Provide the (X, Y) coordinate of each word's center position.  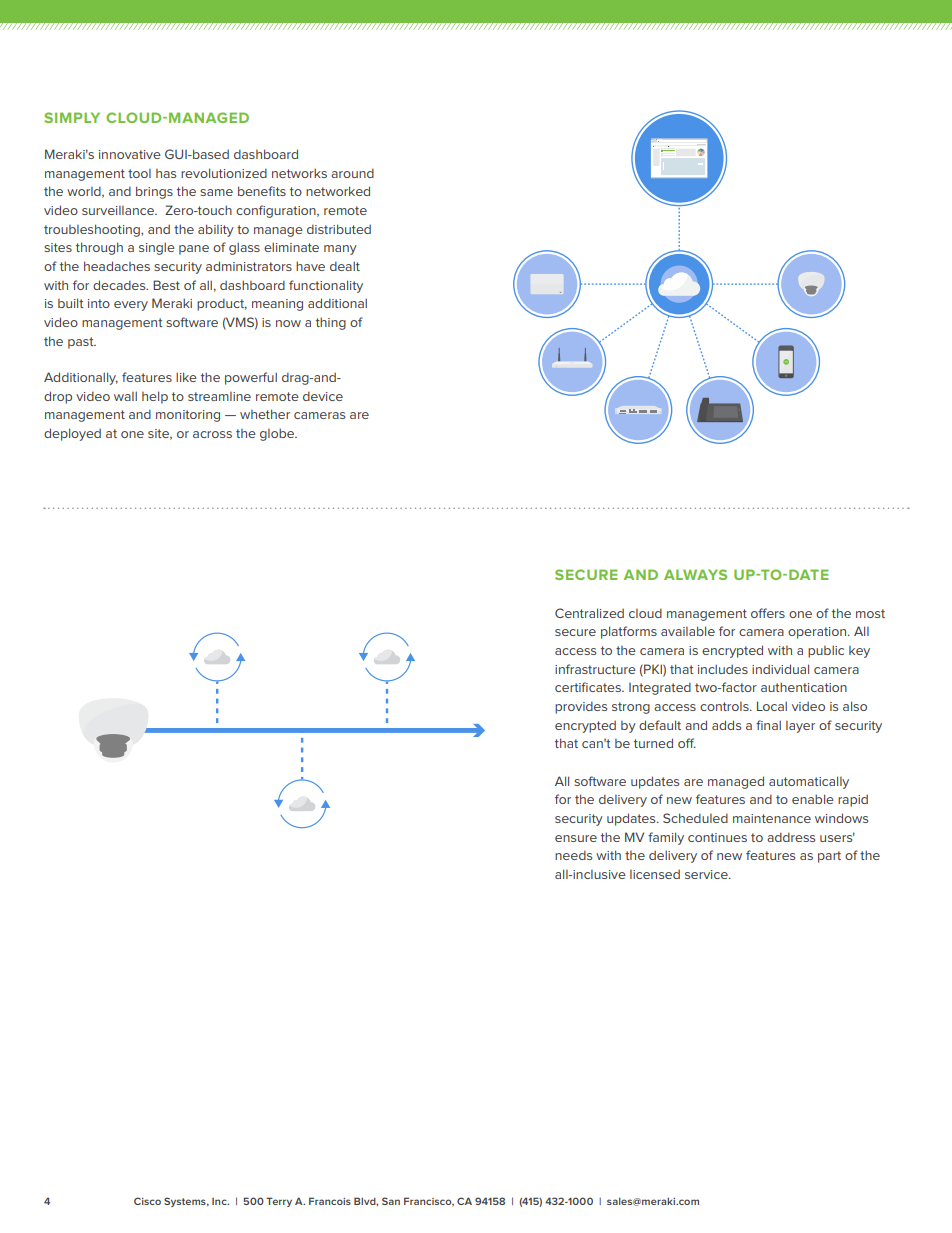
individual (780, 669)
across (212, 434)
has (166, 173)
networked (338, 191)
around (352, 173)
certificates (589, 687)
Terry (279, 1202)
